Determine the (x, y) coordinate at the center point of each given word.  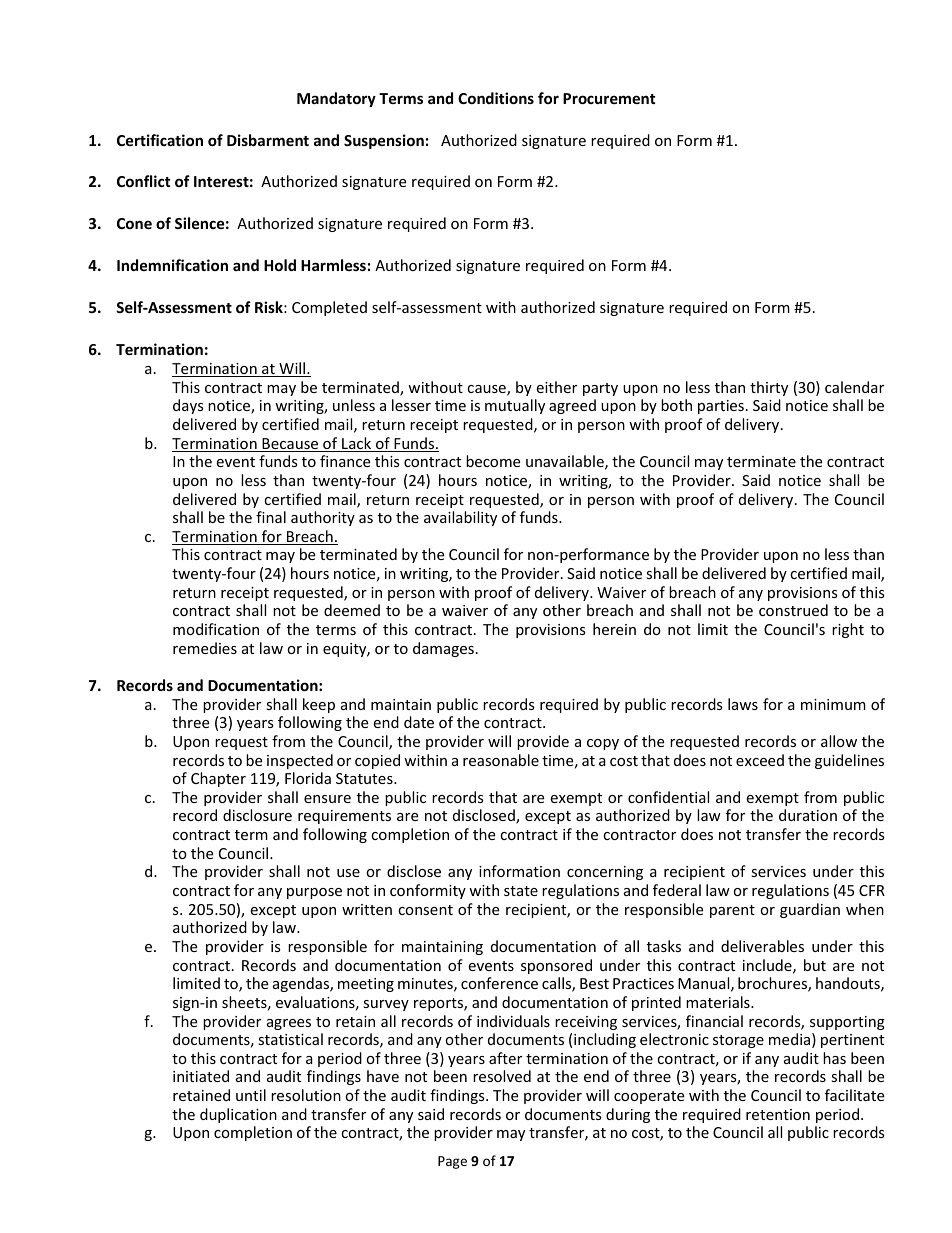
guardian (810, 910)
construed (793, 610)
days (188, 406)
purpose (314, 893)
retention (778, 1114)
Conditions (496, 98)
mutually (515, 406)
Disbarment (268, 140)
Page (452, 1162)
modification (216, 629)
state (521, 891)
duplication (238, 1115)
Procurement (609, 98)
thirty (769, 388)
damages (443, 649)
